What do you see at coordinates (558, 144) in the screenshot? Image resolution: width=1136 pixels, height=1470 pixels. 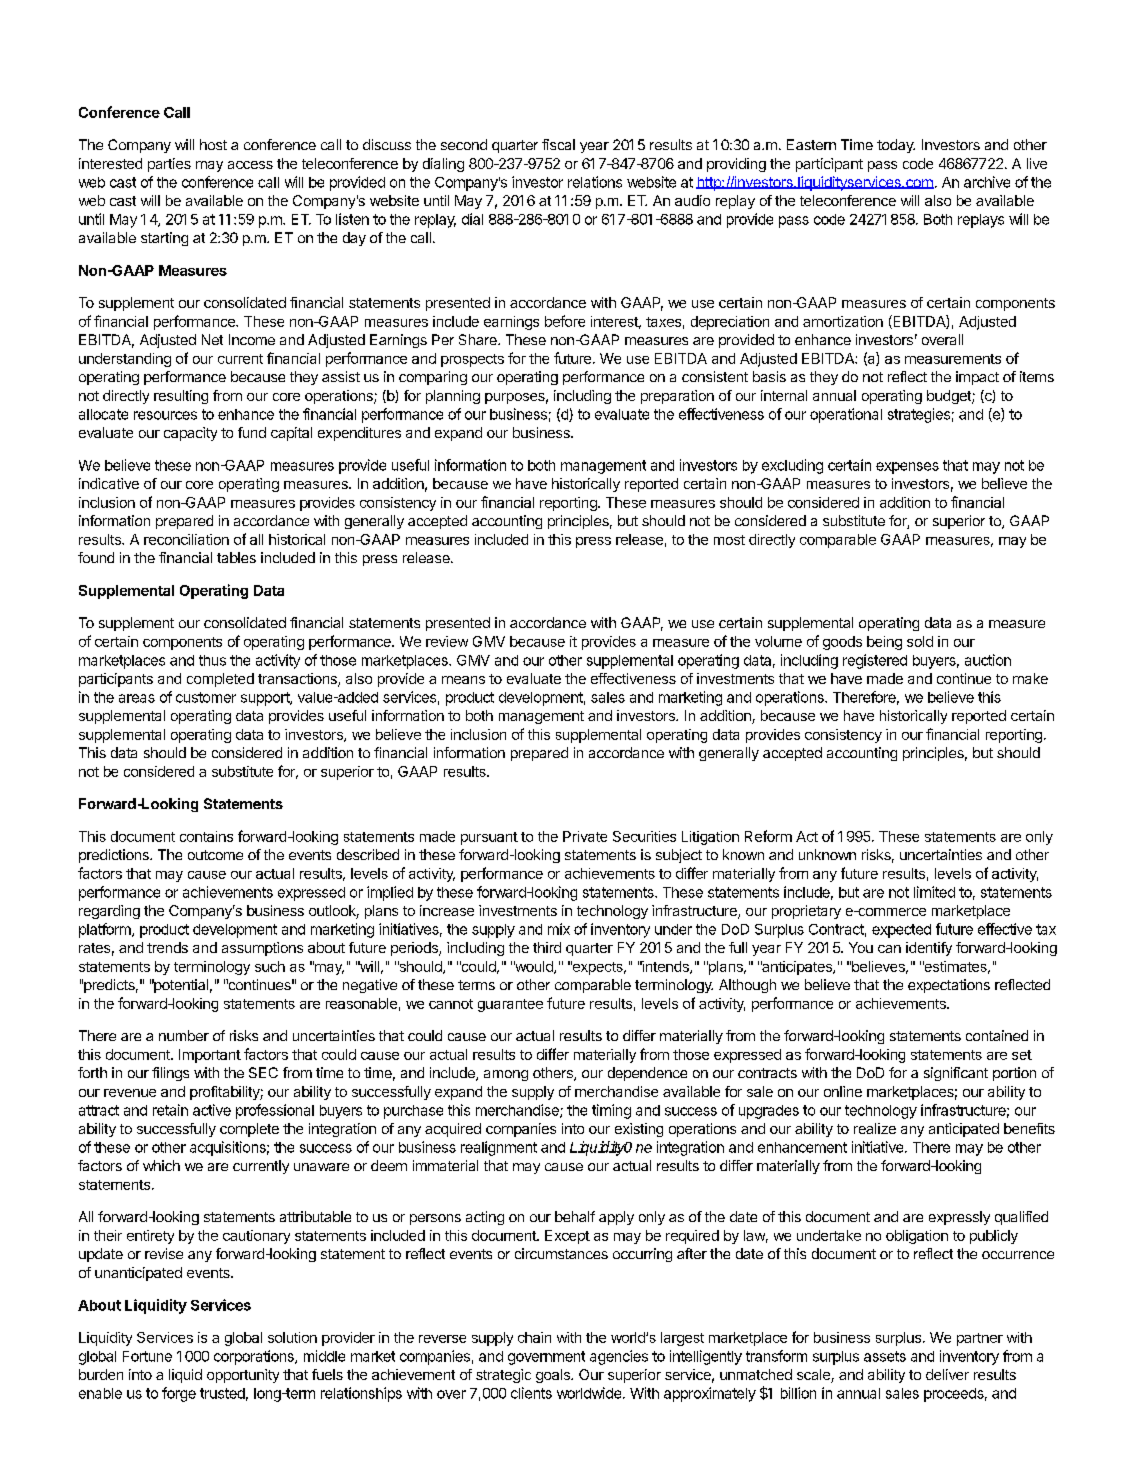 I see `fiscal` at bounding box center [558, 144].
